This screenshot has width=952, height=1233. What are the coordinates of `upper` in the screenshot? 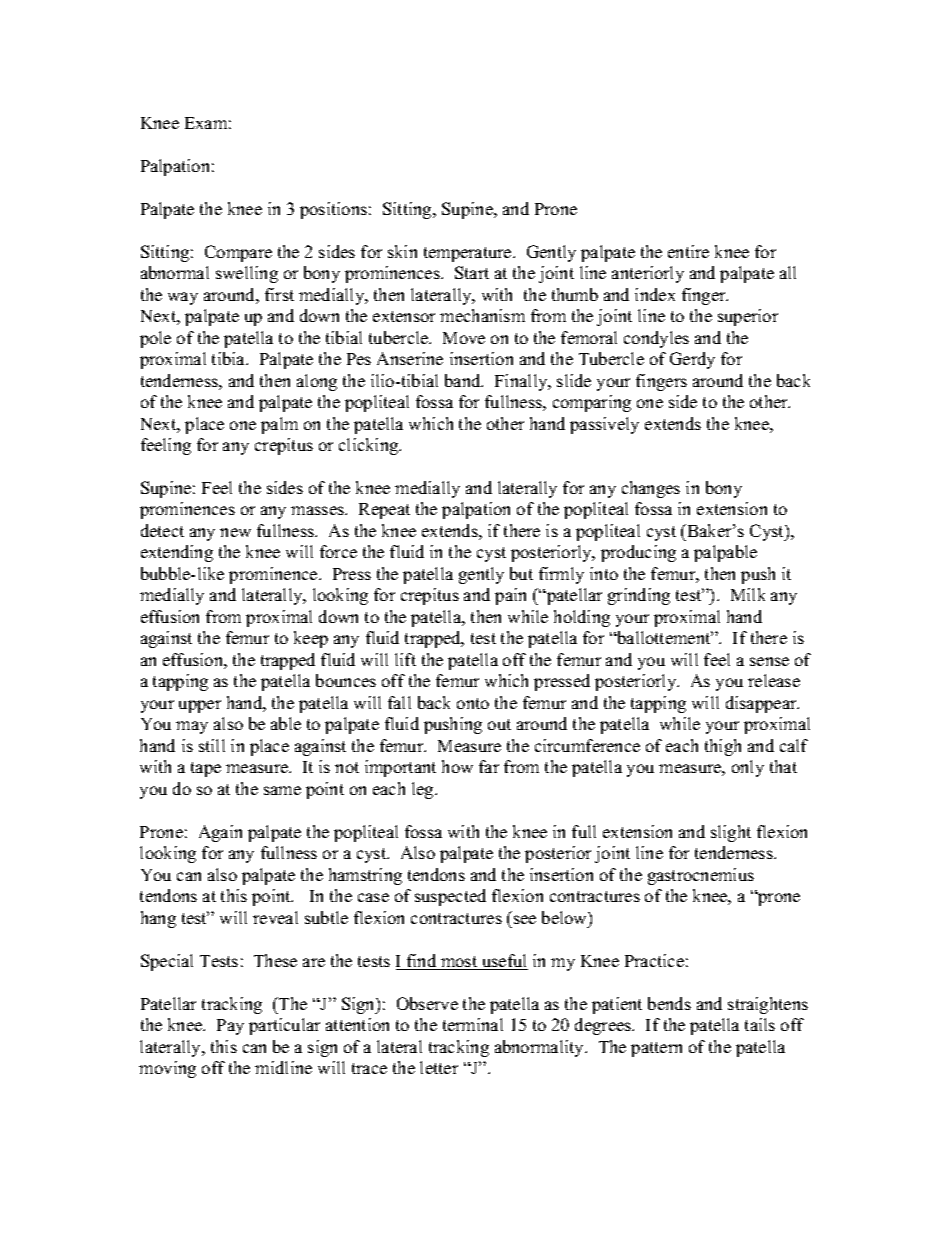 It's located at (200, 706).
